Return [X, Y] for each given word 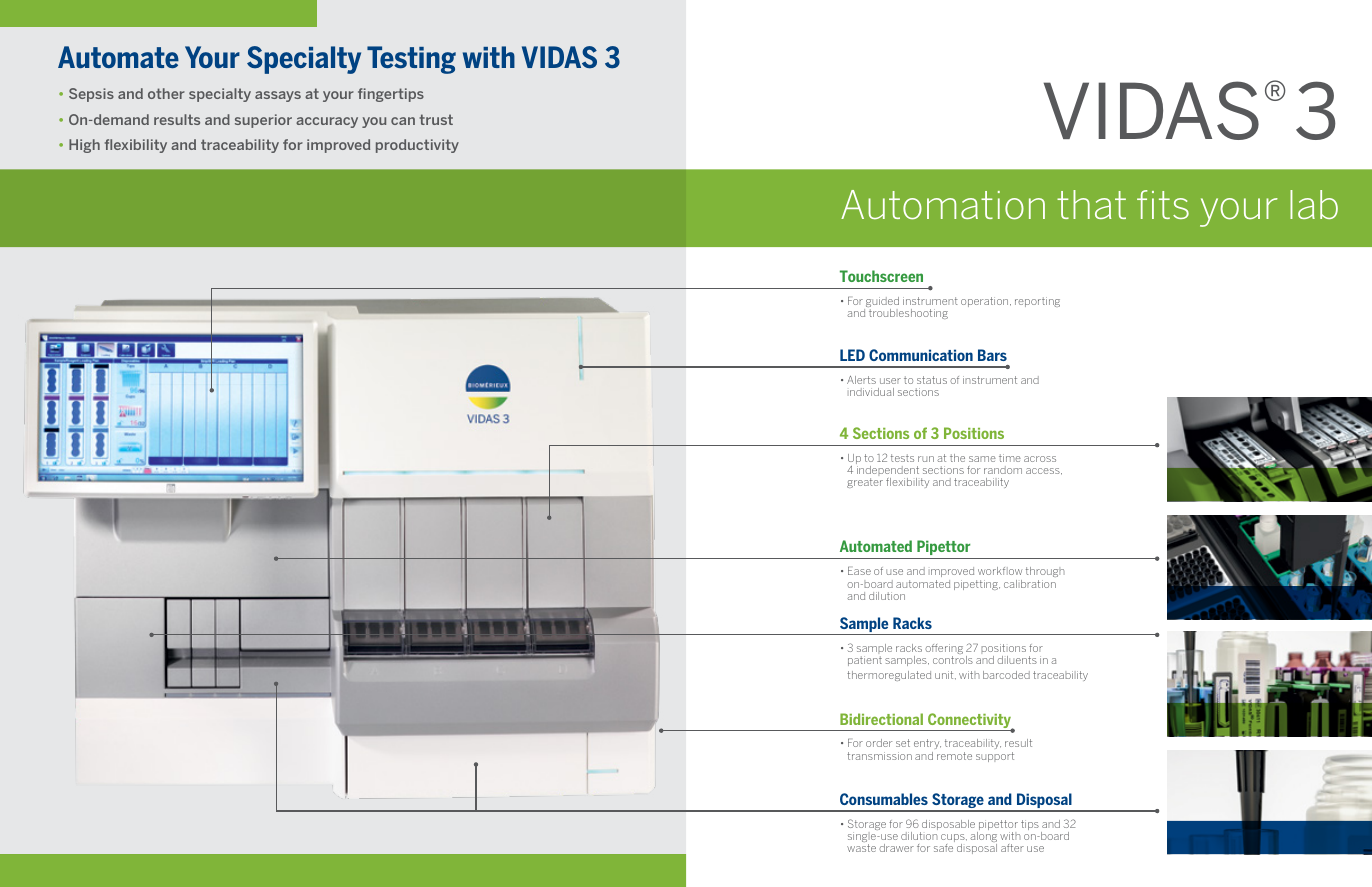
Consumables [884, 799]
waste [861, 848]
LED [852, 355]
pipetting [977, 585]
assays [278, 96]
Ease [859, 571]
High [84, 146]
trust [436, 119]
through [1045, 574]
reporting [1037, 302]
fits [1163, 204]
